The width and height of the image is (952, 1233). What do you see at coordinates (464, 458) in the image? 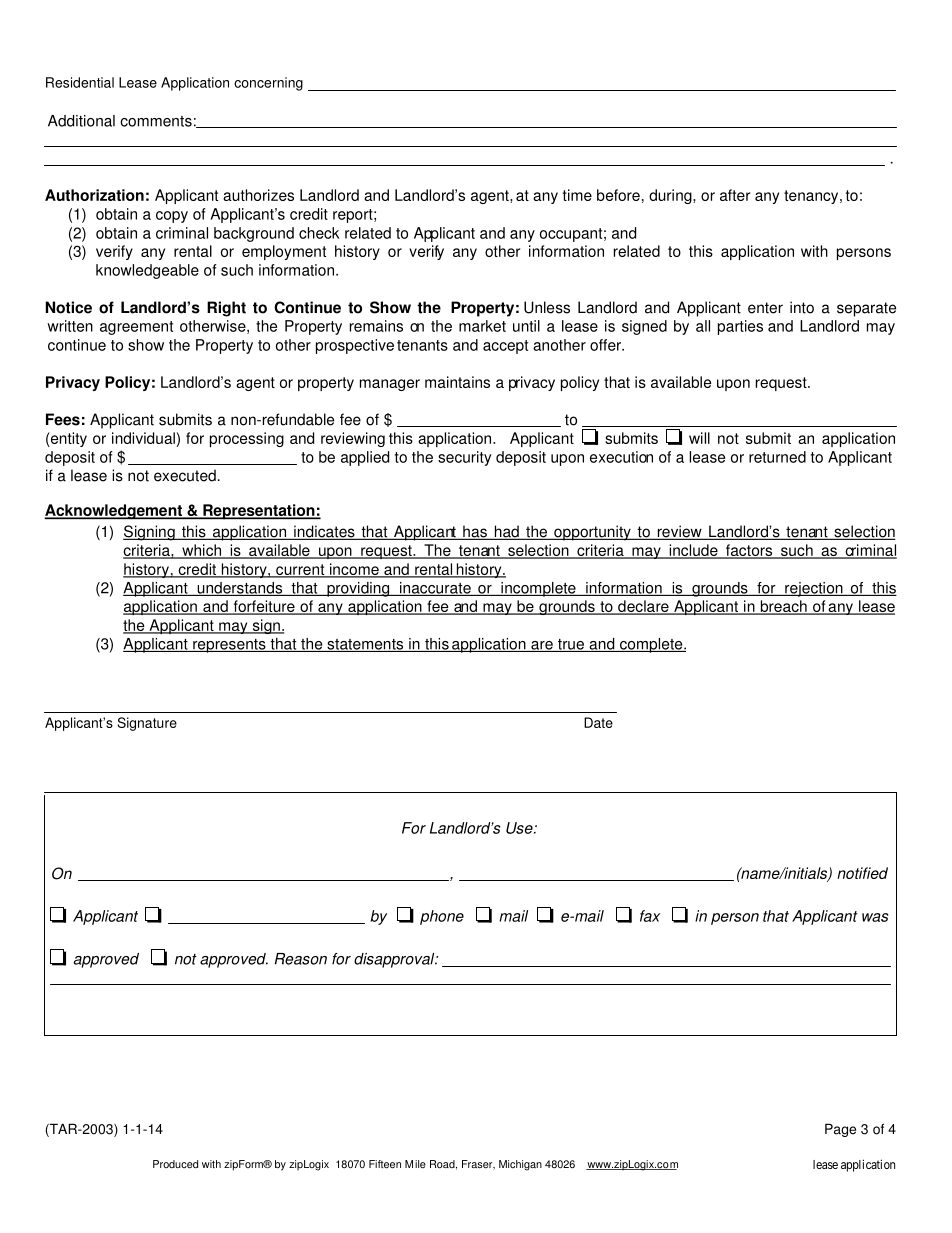
I see `security` at bounding box center [464, 458].
